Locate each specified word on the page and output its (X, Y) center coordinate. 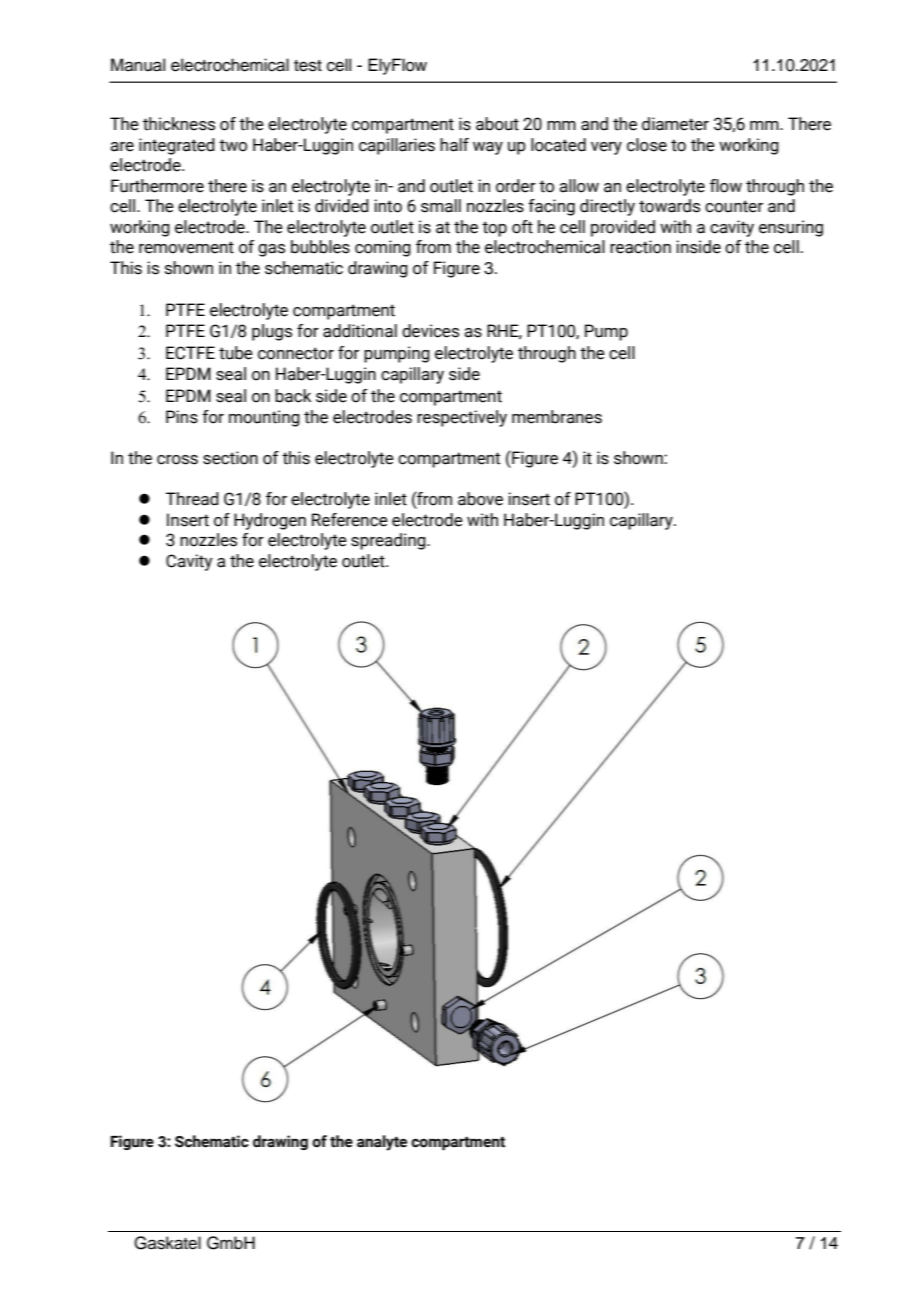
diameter (675, 124)
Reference (350, 520)
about (497, 124)
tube (236, 353)
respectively (462, 418)
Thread (192, 499)
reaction (640, 247)
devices (430, 331)
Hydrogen (270, 521)
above (480, 499)
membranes (557, 417)
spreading (389, 541)
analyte (382, 1143)
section (230, 458)
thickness (179, 124)
